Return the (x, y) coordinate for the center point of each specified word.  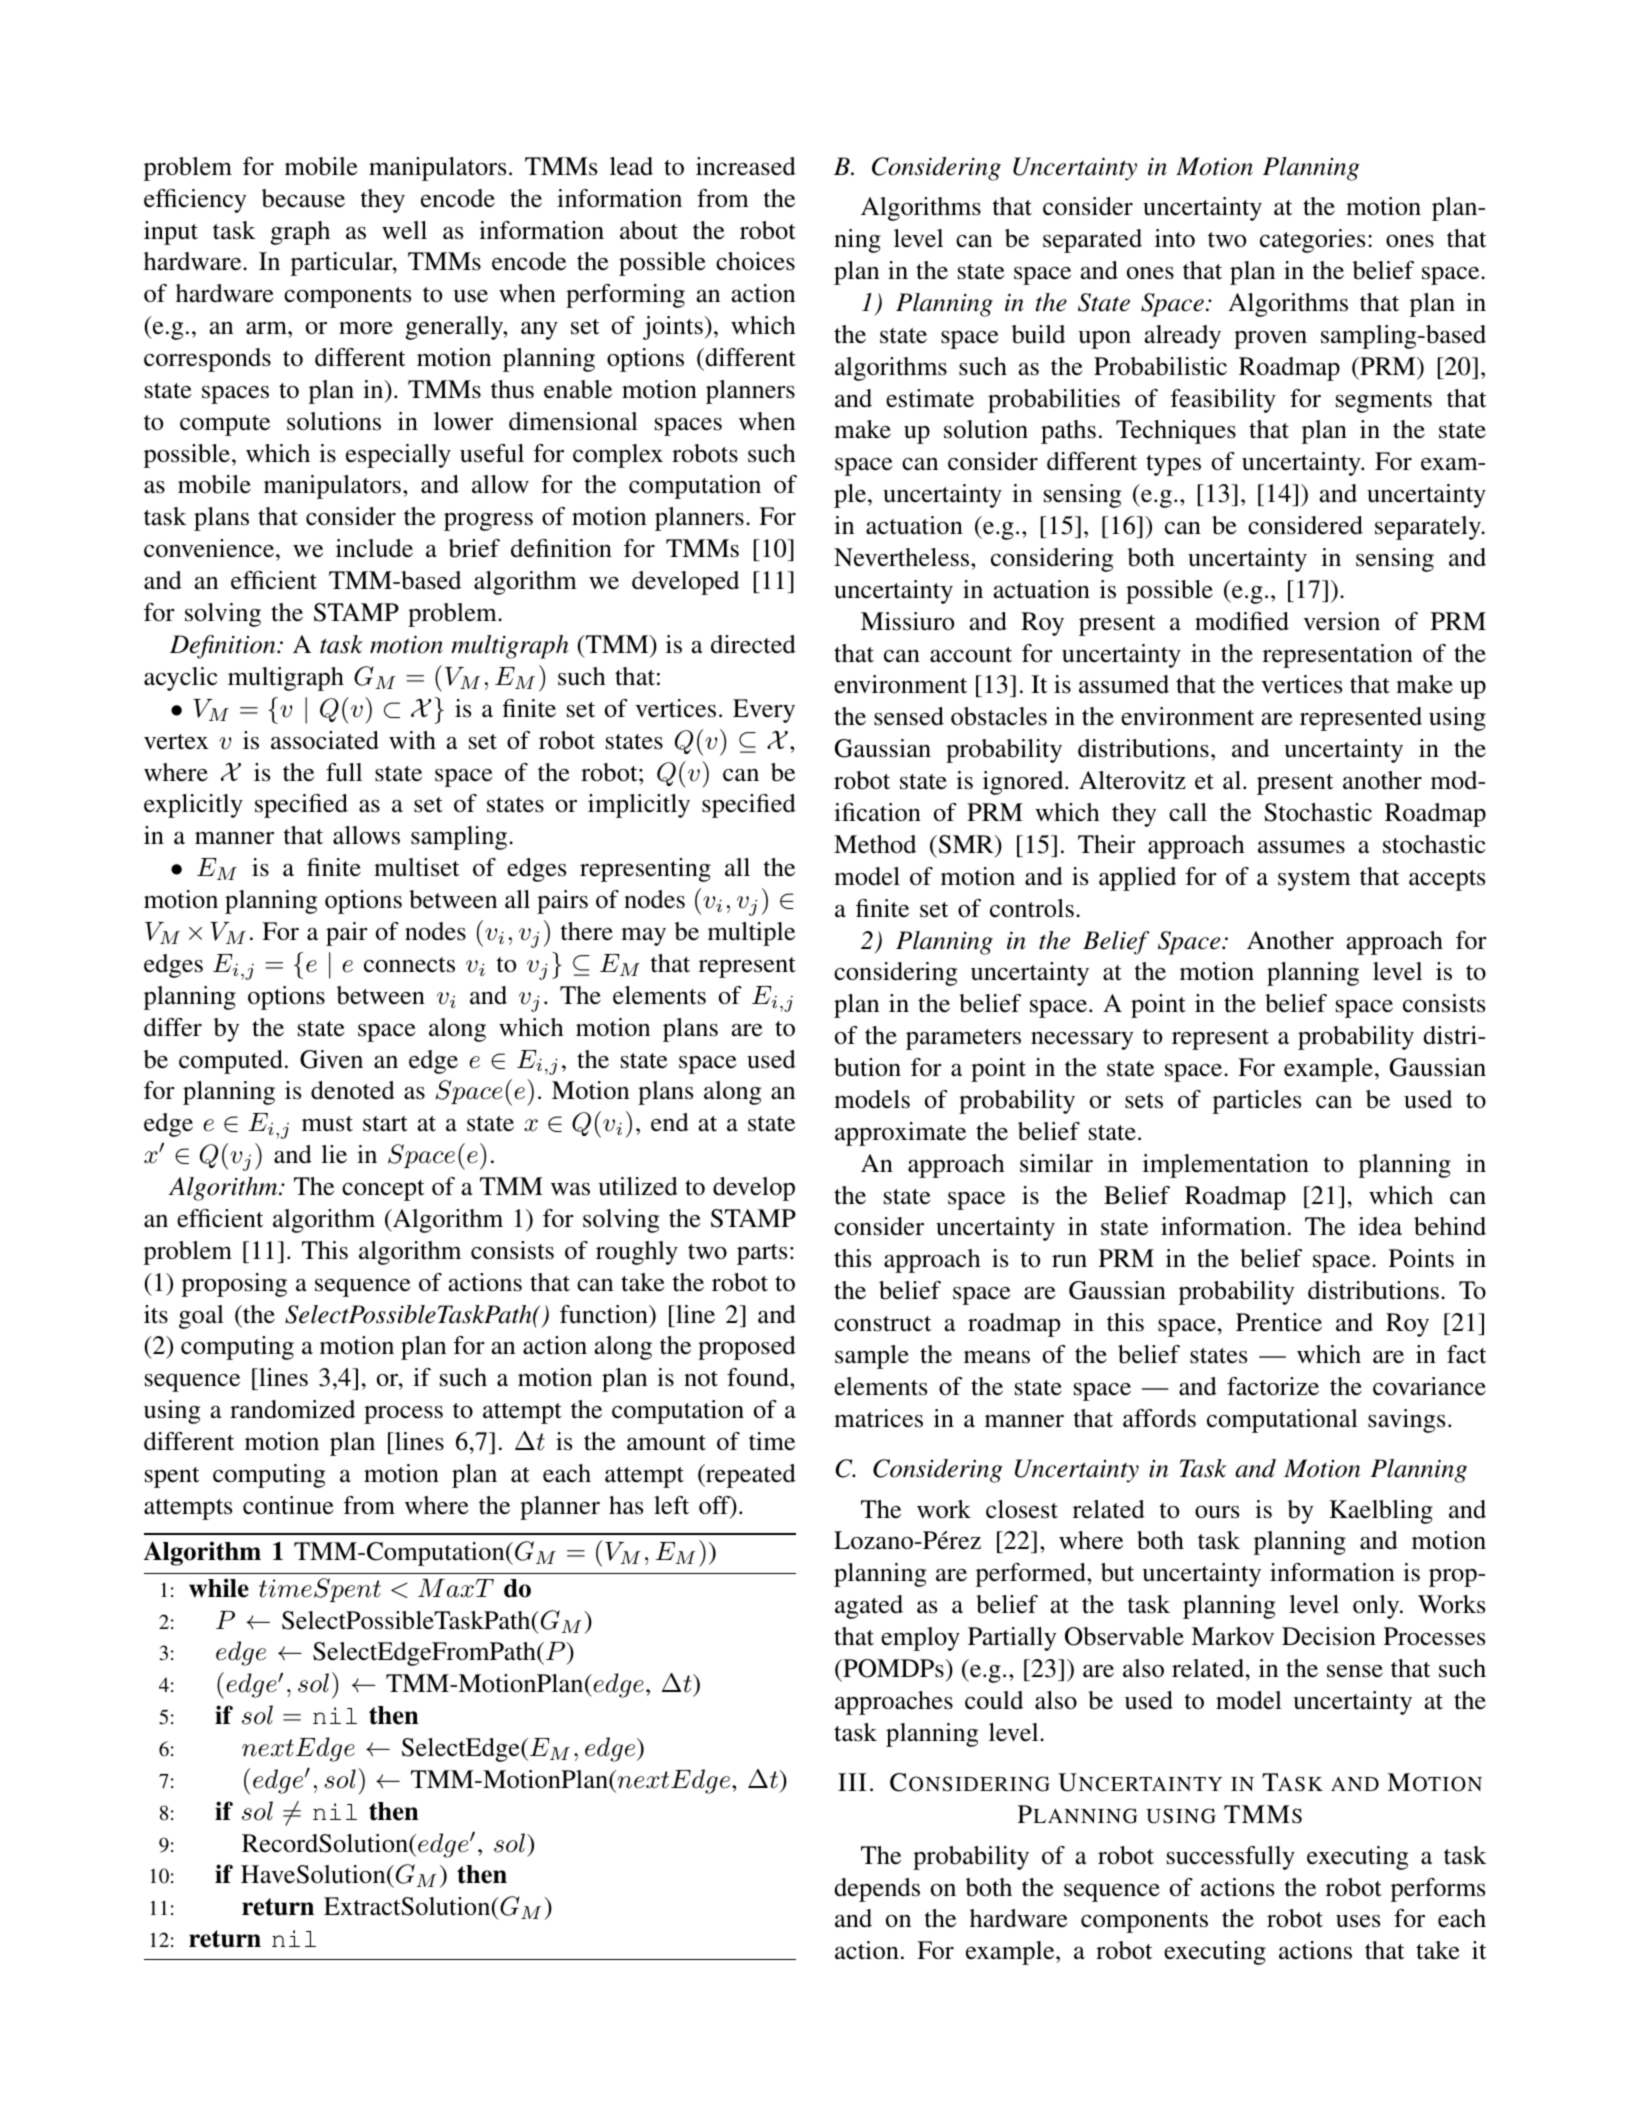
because (303, 198)
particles (1257, 1102)
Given (331, 1059)
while (219, 1588)
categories (1312, 241)
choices (755, 261)
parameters (963, 1039)
